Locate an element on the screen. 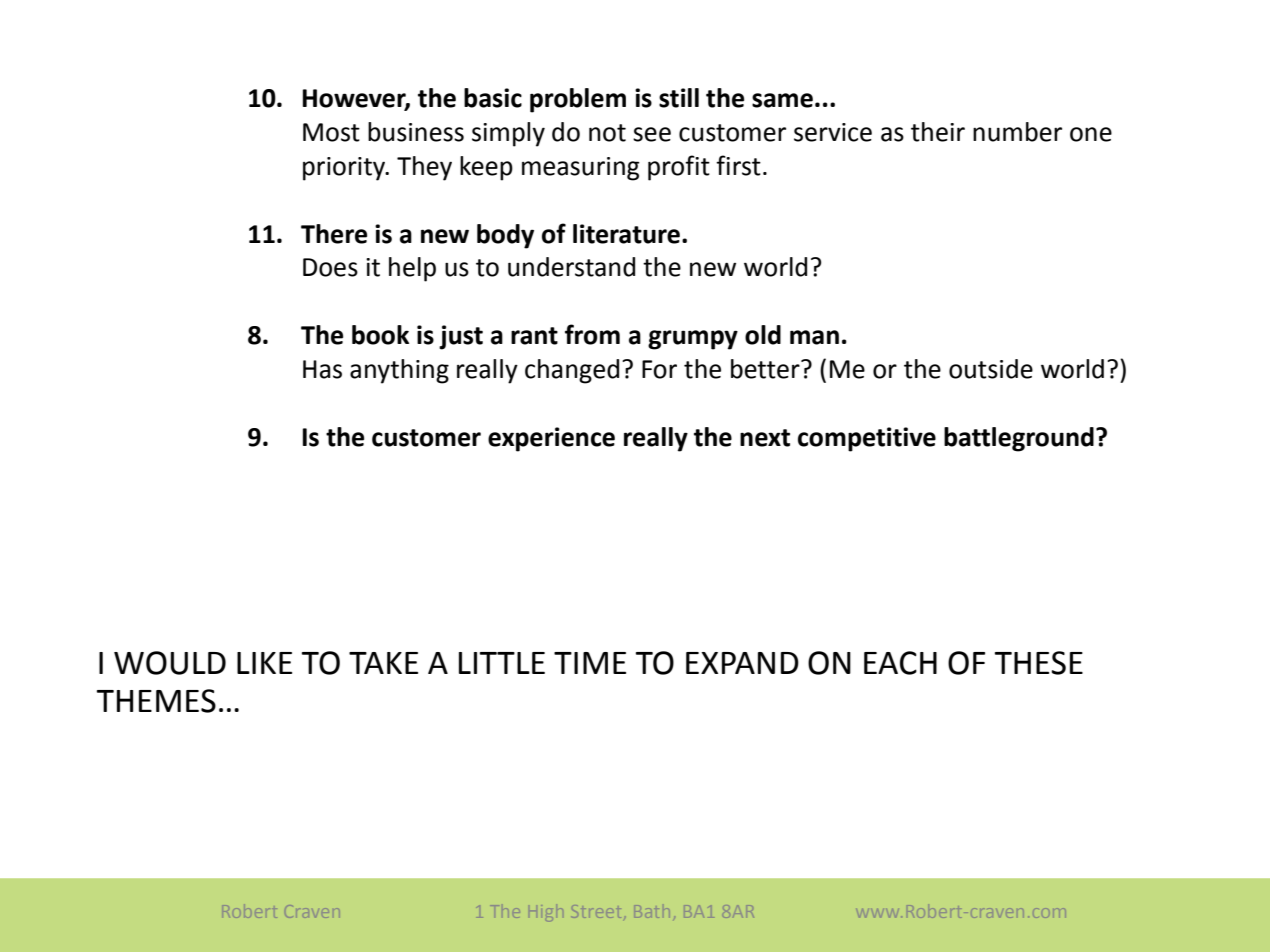  man is located at coordinates (814, 337).
